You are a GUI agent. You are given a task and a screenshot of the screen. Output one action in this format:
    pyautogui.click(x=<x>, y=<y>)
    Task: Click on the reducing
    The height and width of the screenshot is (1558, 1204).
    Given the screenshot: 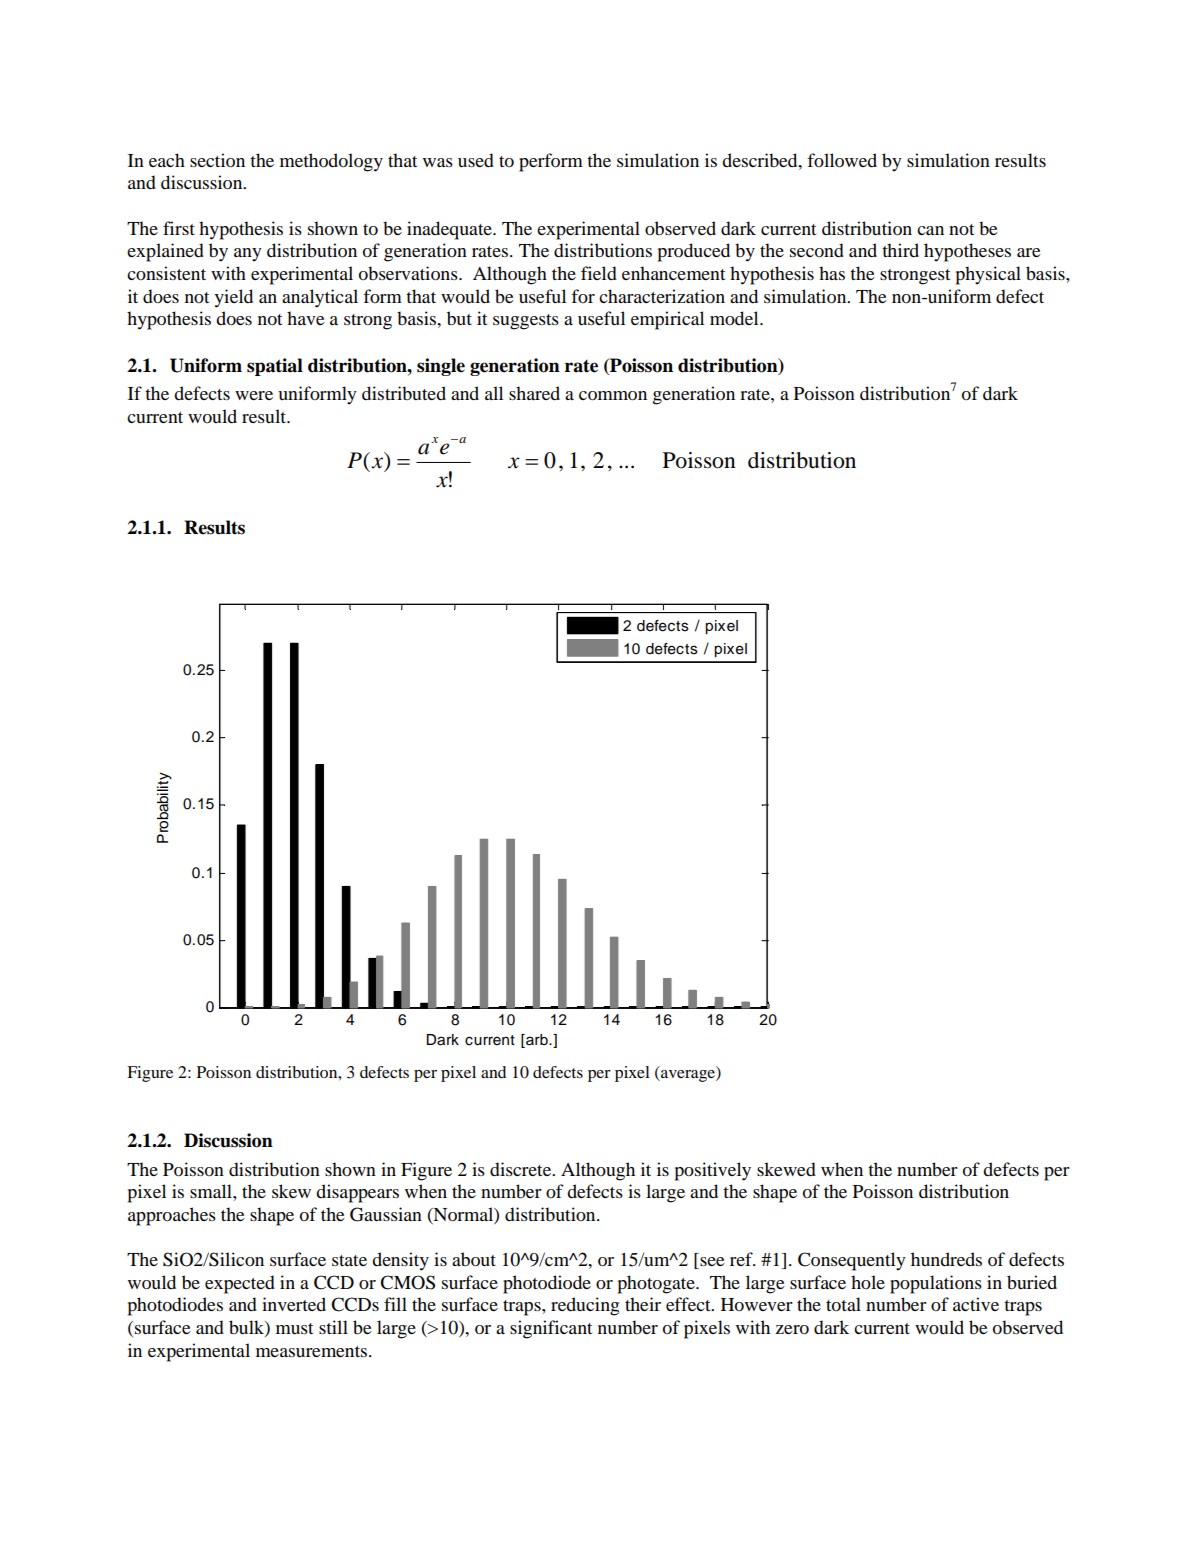 What is the action you would take?
    pyautogui.click(x=585, y=1306)
